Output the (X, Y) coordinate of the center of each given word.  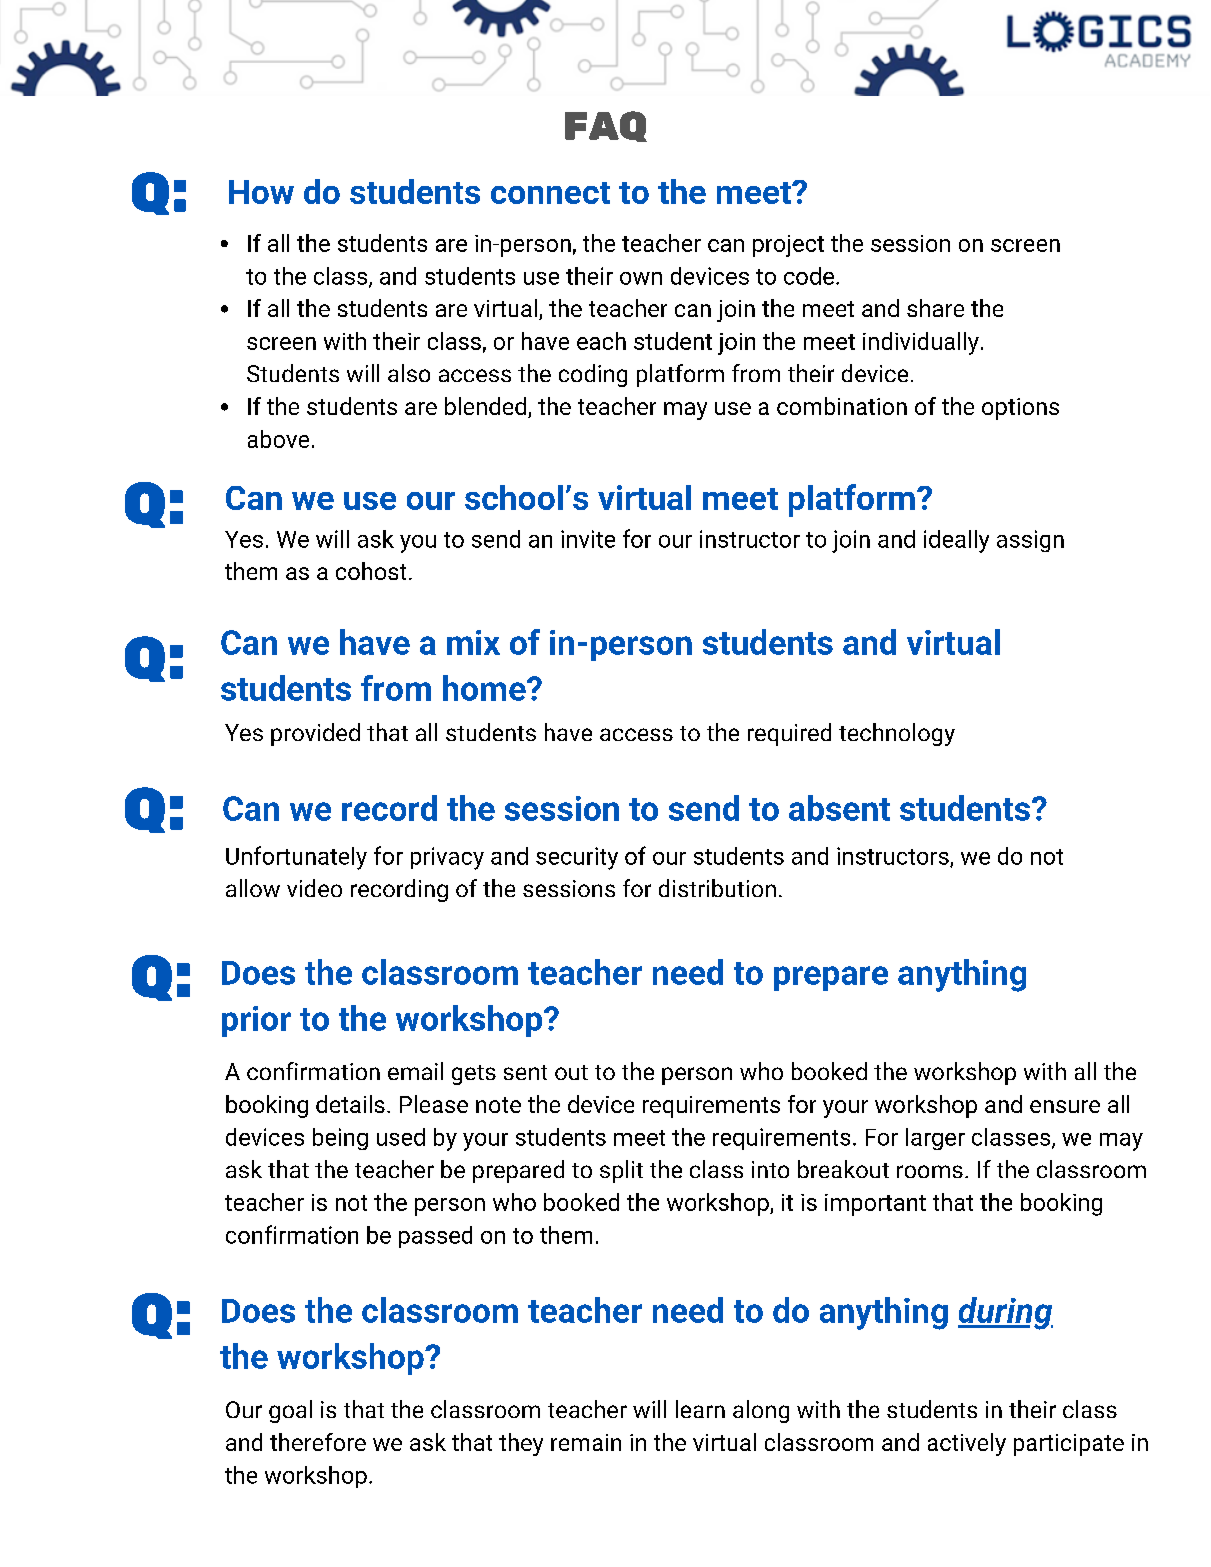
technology (897, 734)
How (261, 192)
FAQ (606, 126)
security (577, 858)
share (935, 308)
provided (315, 734)
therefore (318, 1442)
